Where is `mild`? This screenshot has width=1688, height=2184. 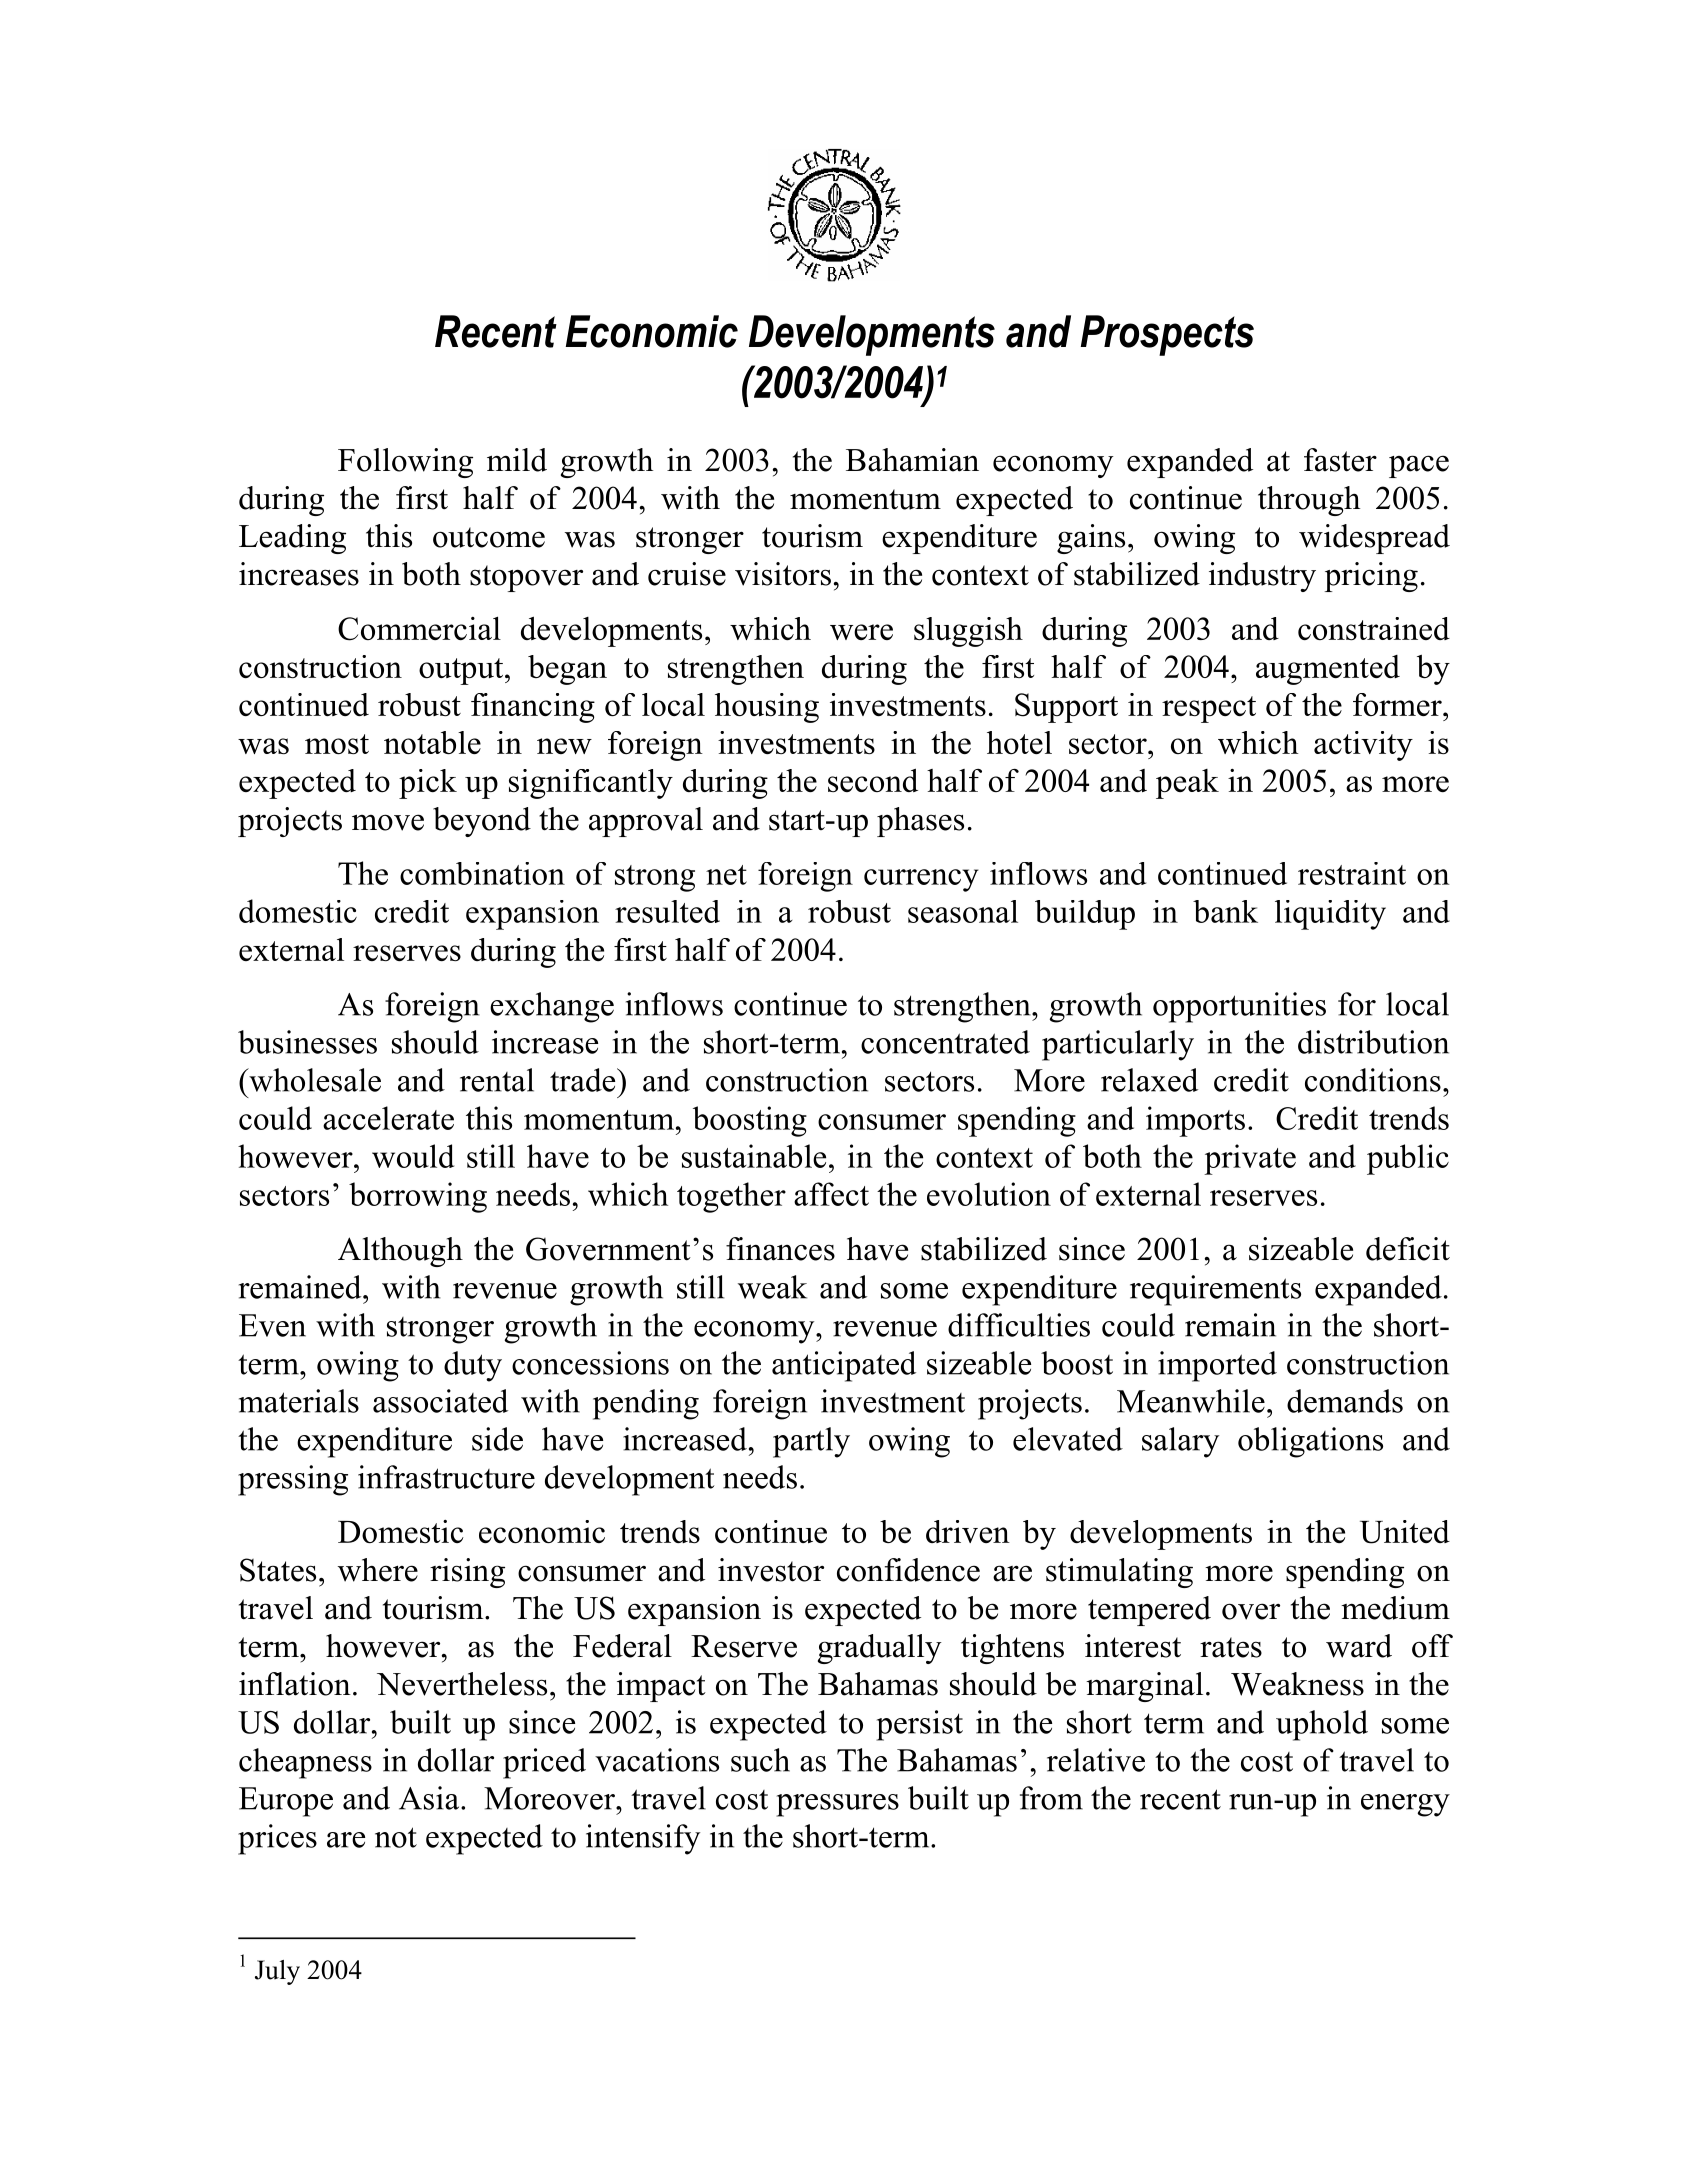 mild is located at coordinates (517, 460).
